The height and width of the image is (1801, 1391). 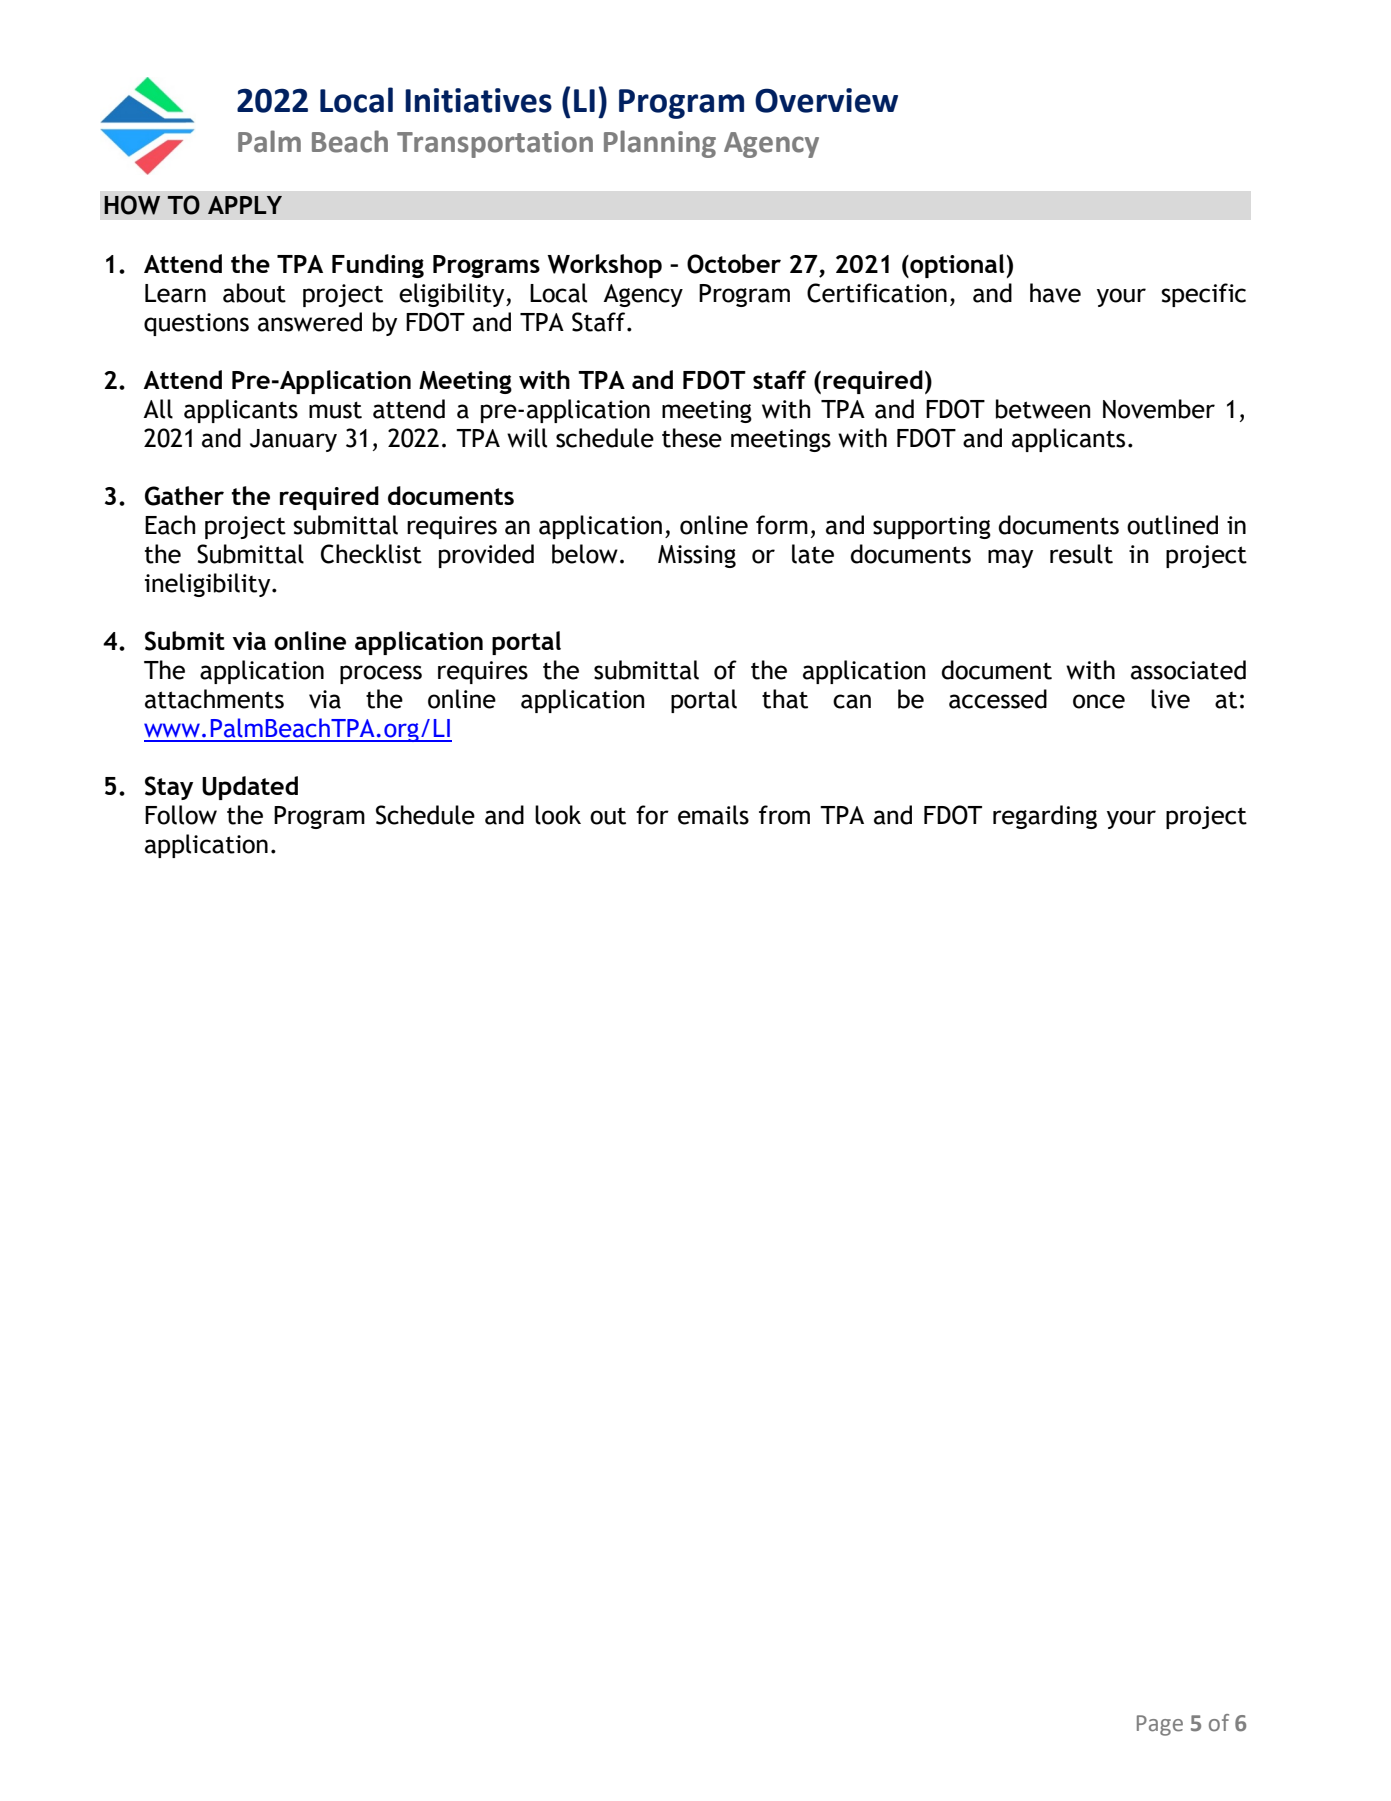 I want to click on Page, so click(x=1160, y=1725).
